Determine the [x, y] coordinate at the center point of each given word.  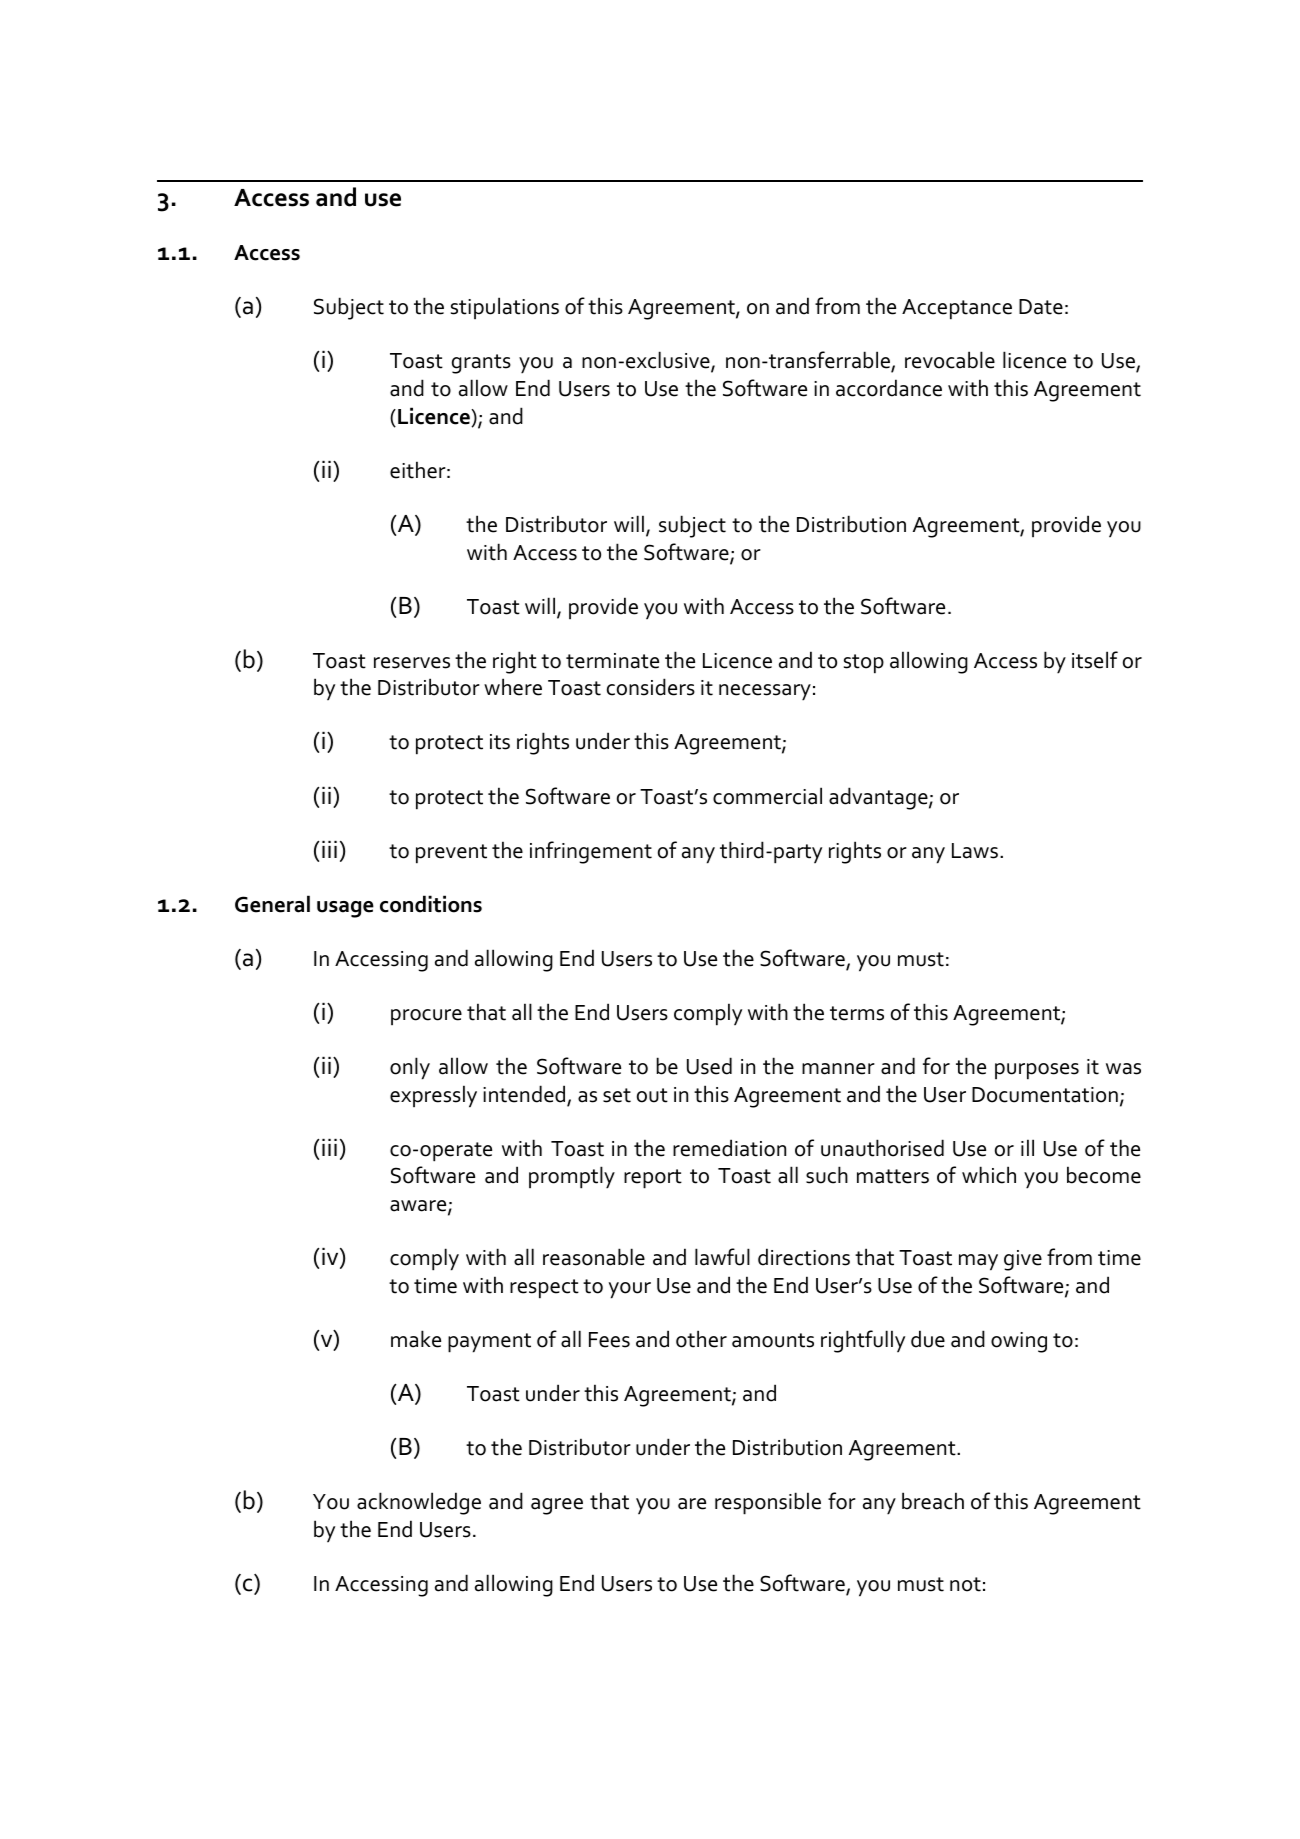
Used [709, 1066]
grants [481, 364]
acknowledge [419, 1503]
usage [345, 909]
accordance [889, 388]
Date [1041, 307]
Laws [975, 851]
